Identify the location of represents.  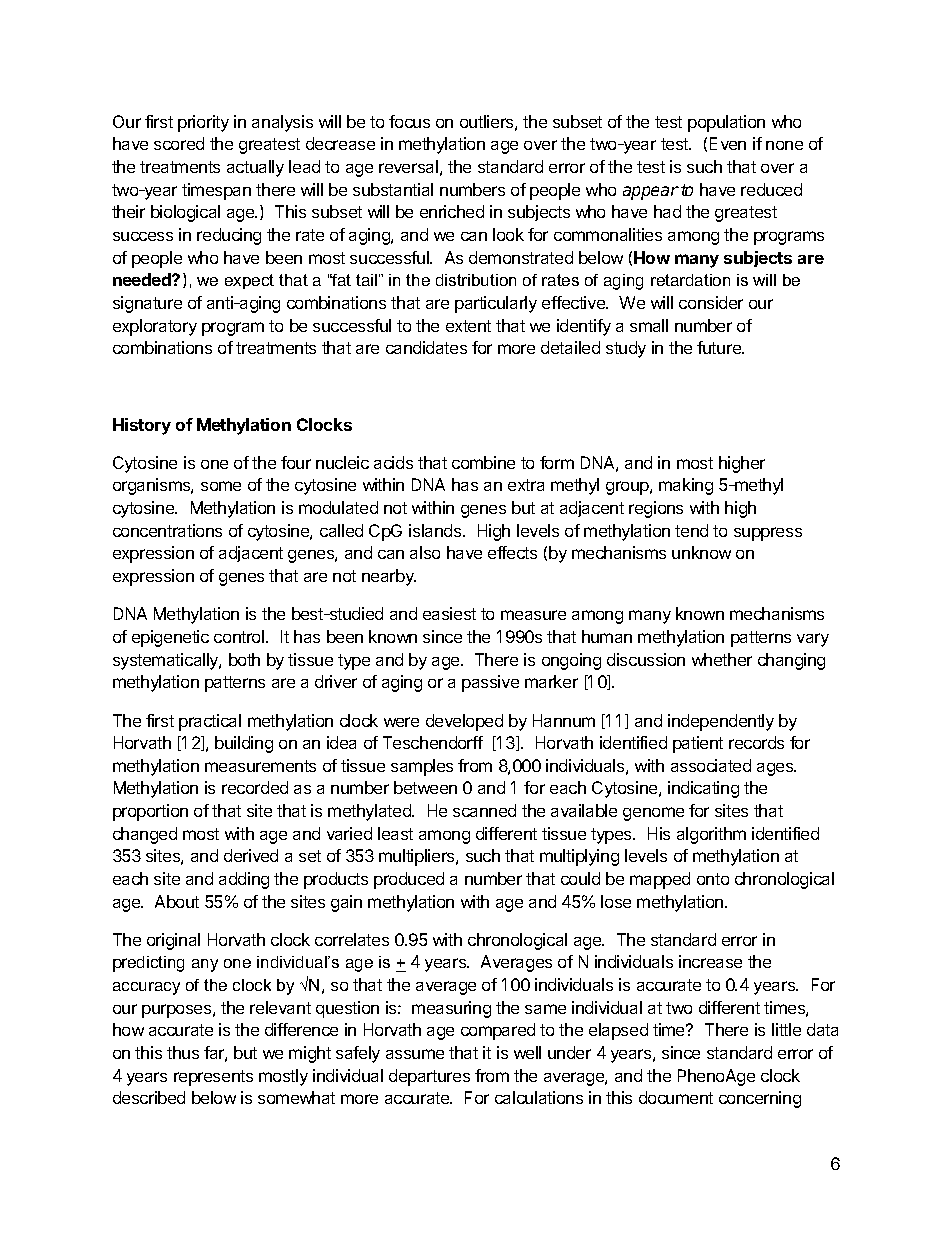
(213, 1078).
